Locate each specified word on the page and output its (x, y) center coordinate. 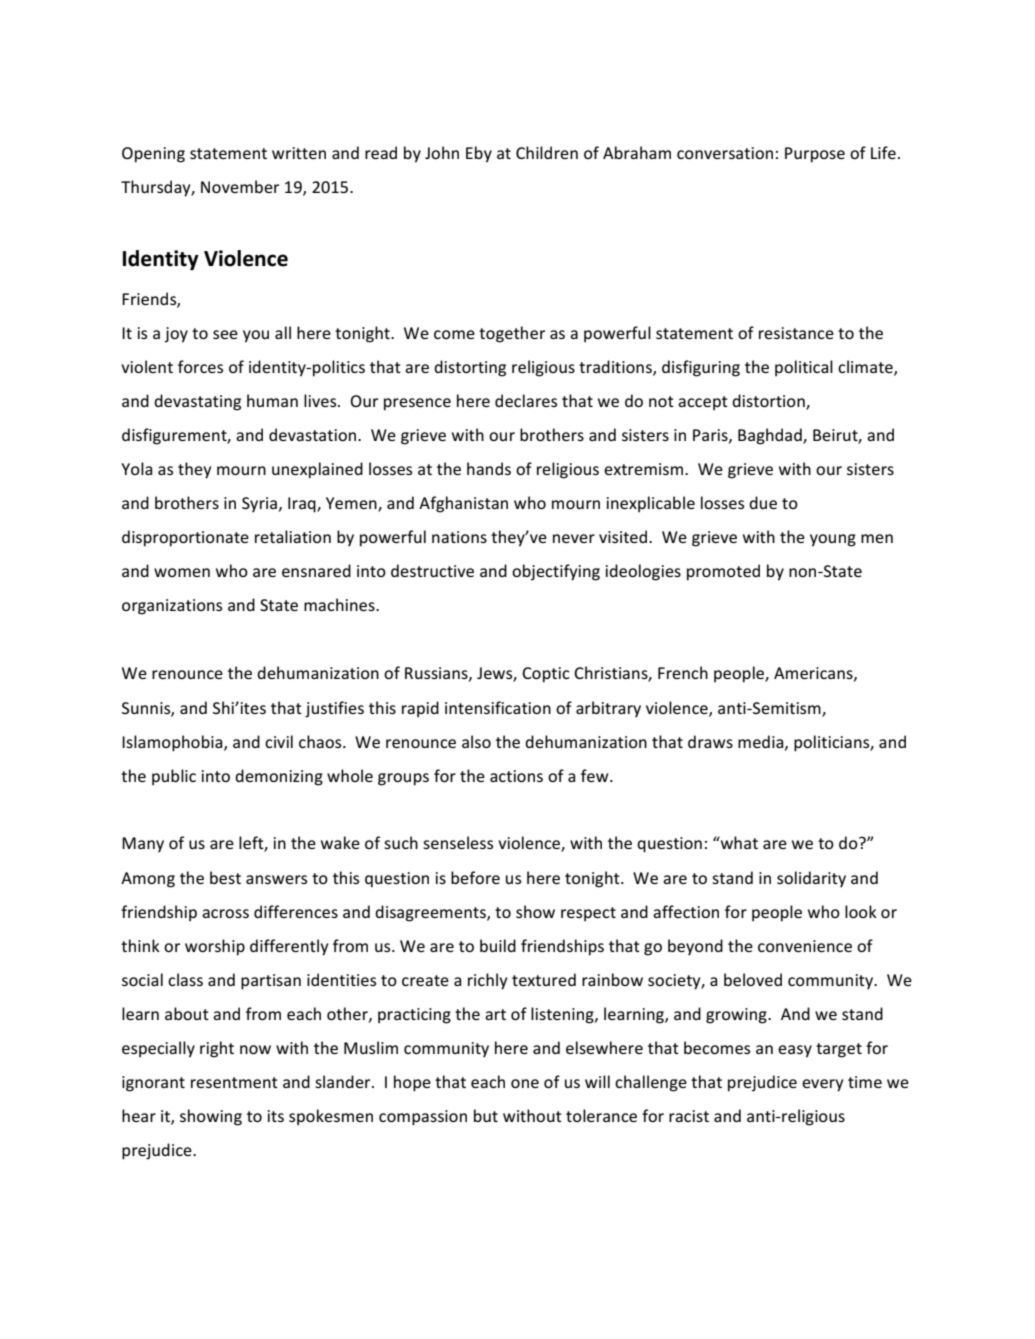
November (240, 186)
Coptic (546, 675)
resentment (234, 1082)
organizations (172, 607)
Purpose (815, 155)
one (525, 1083)
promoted (723, 572)
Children (547, 152)
